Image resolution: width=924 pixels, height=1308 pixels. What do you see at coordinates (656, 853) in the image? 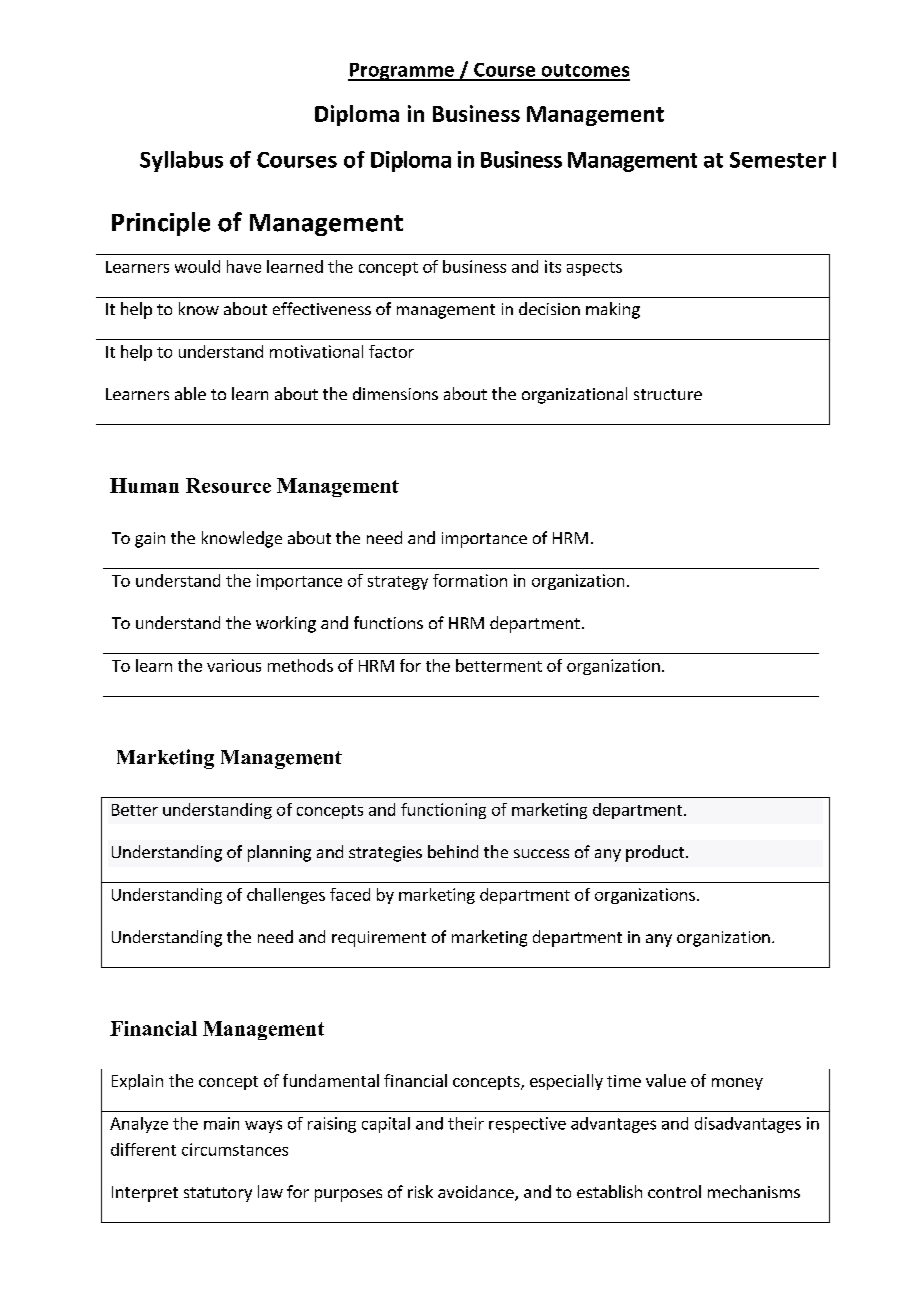
I see `product` at bounding box center [656, 853].
